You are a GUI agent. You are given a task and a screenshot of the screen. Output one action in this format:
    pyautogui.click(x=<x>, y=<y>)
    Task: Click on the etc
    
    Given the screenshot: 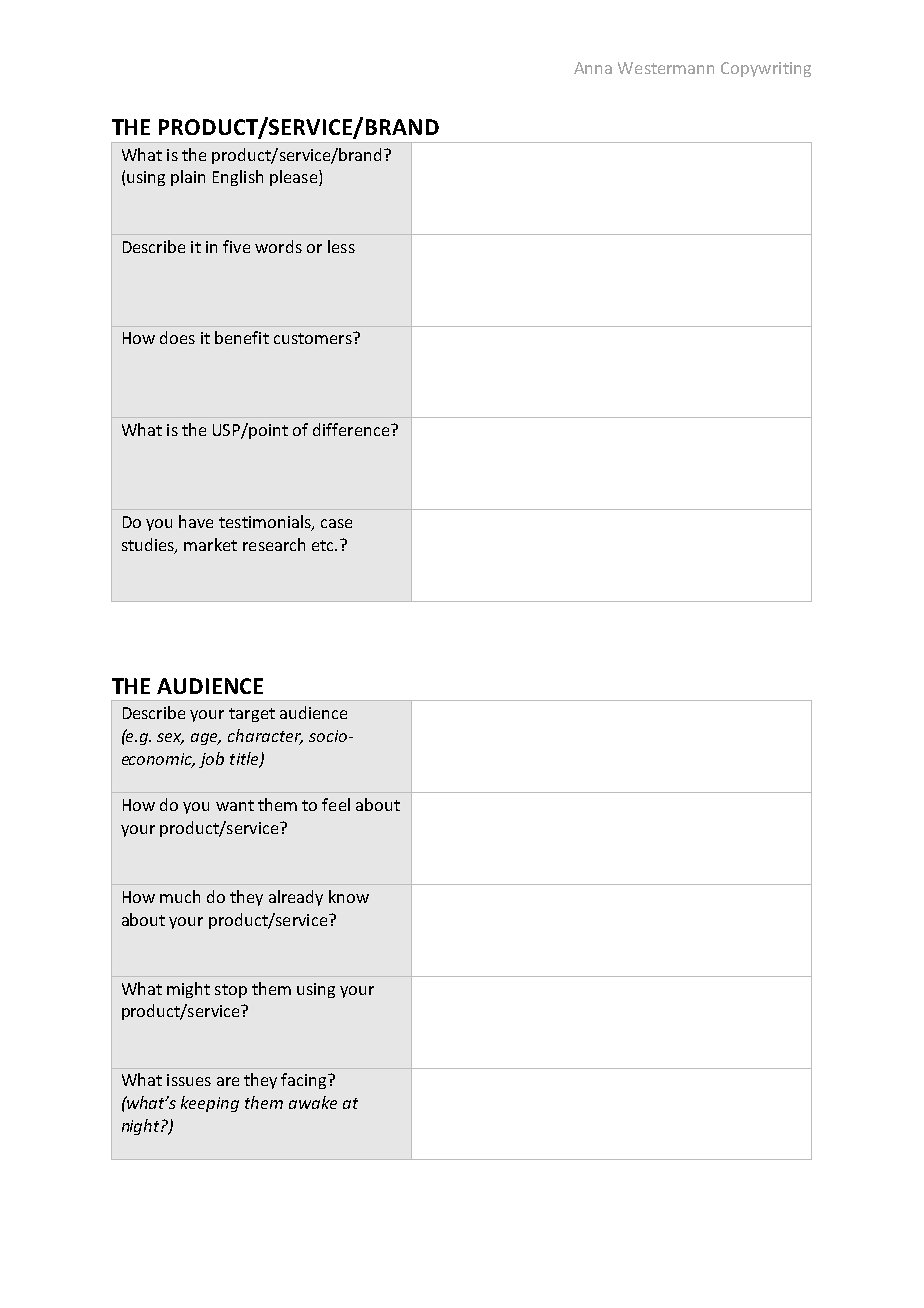 What is the action you would take?
    pyautogui.click(x=324, y=545)
